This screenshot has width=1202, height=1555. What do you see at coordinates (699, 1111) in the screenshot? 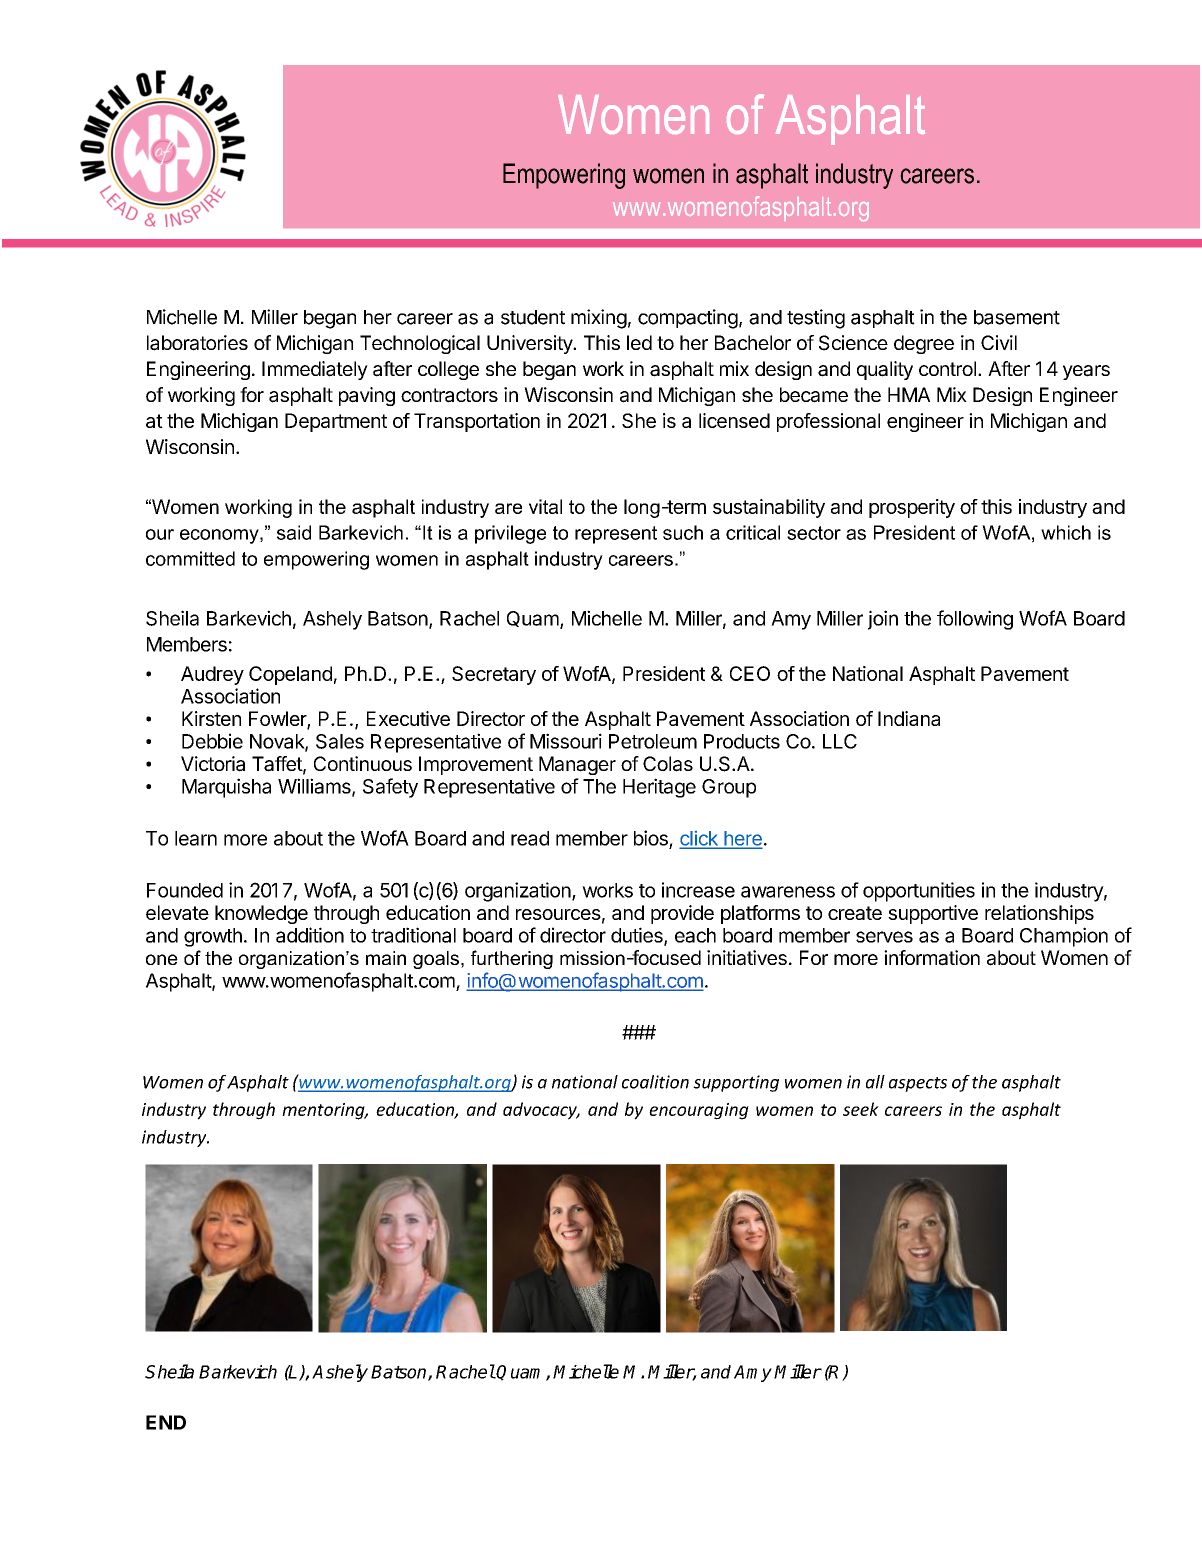
I see `encouraging` at bounding box center [699, 1111].
